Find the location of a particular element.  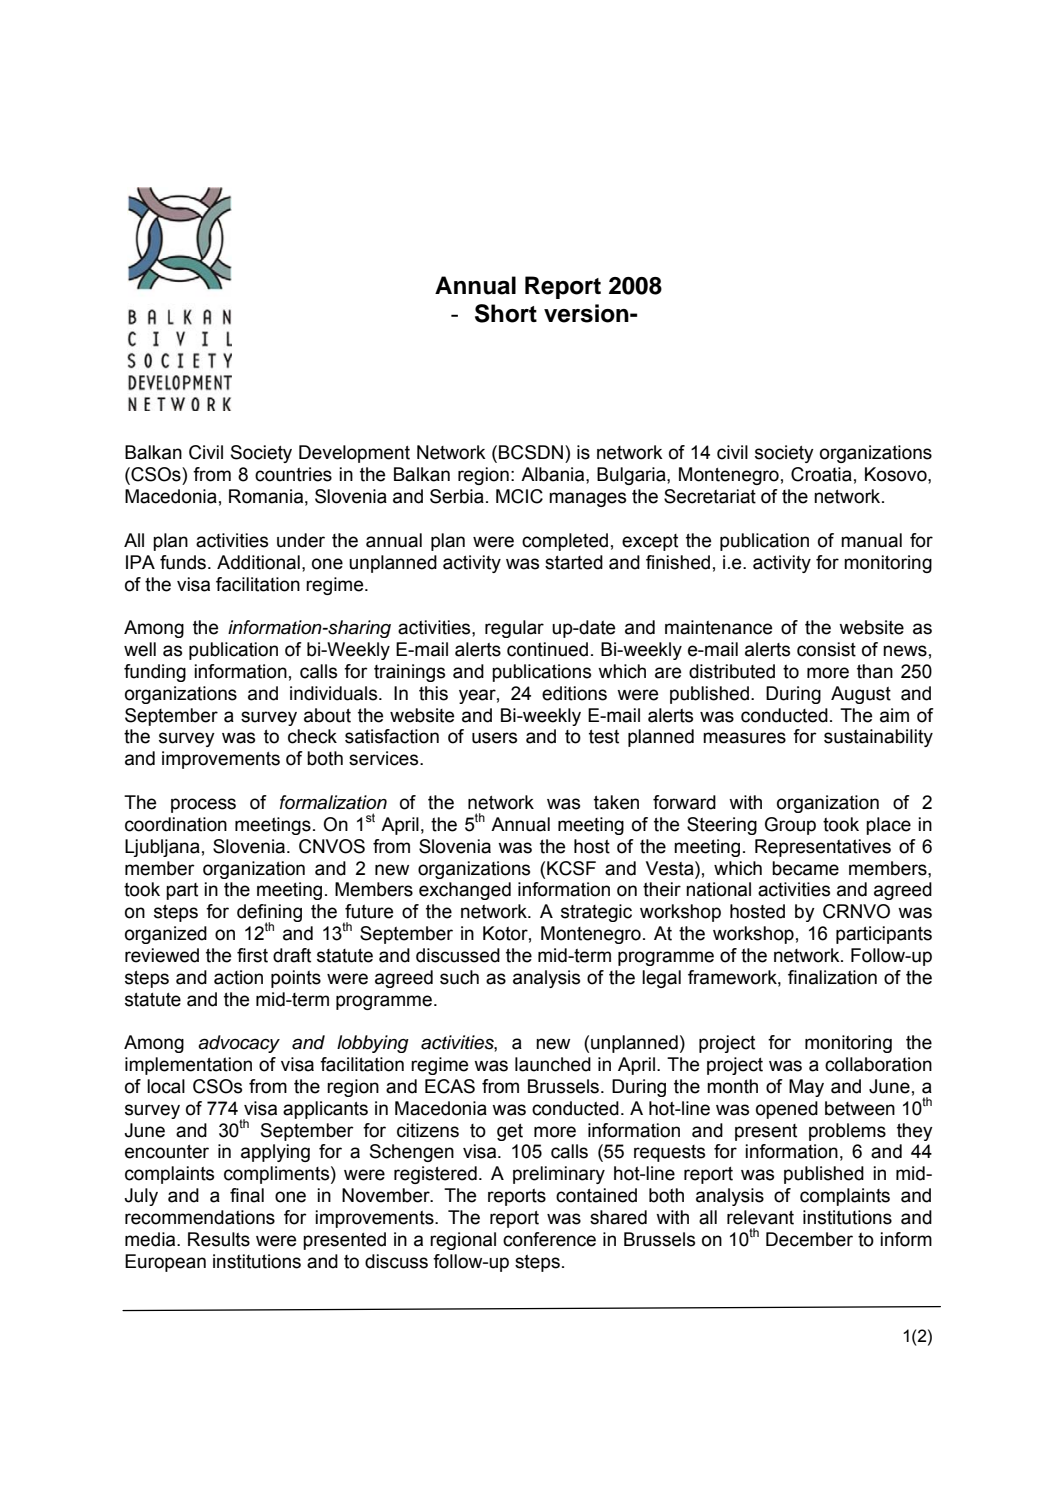

became is located at coordinates (805, 868).
